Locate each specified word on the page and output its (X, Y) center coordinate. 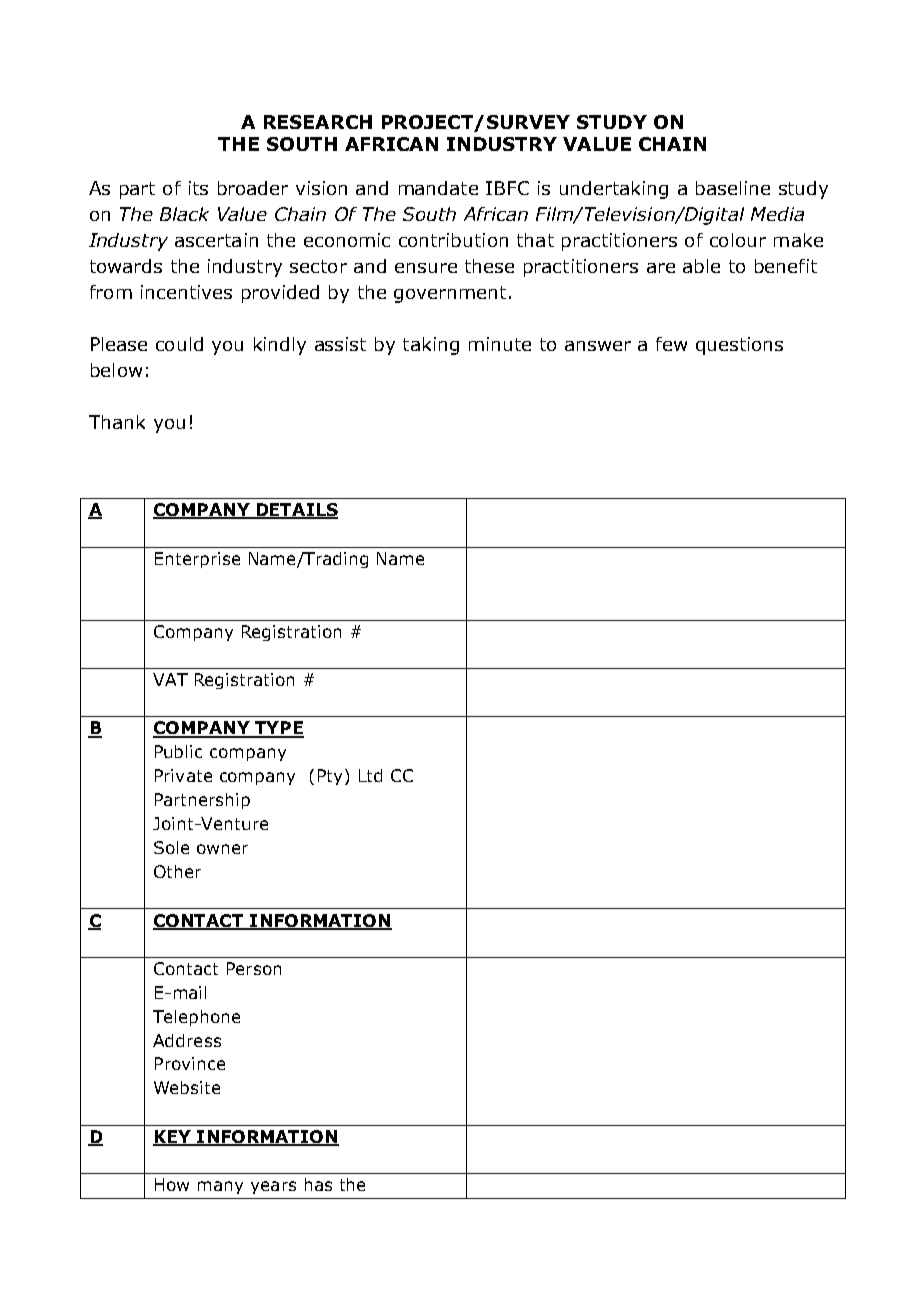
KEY (173, 1137)
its (198, 188)
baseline (733, 188)
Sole (171, 847)
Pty (330, 777)
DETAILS (296, 511)
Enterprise (197, 560)
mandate (438, 188)
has (318, 1184)
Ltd (370, 775)
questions (739, 346)
